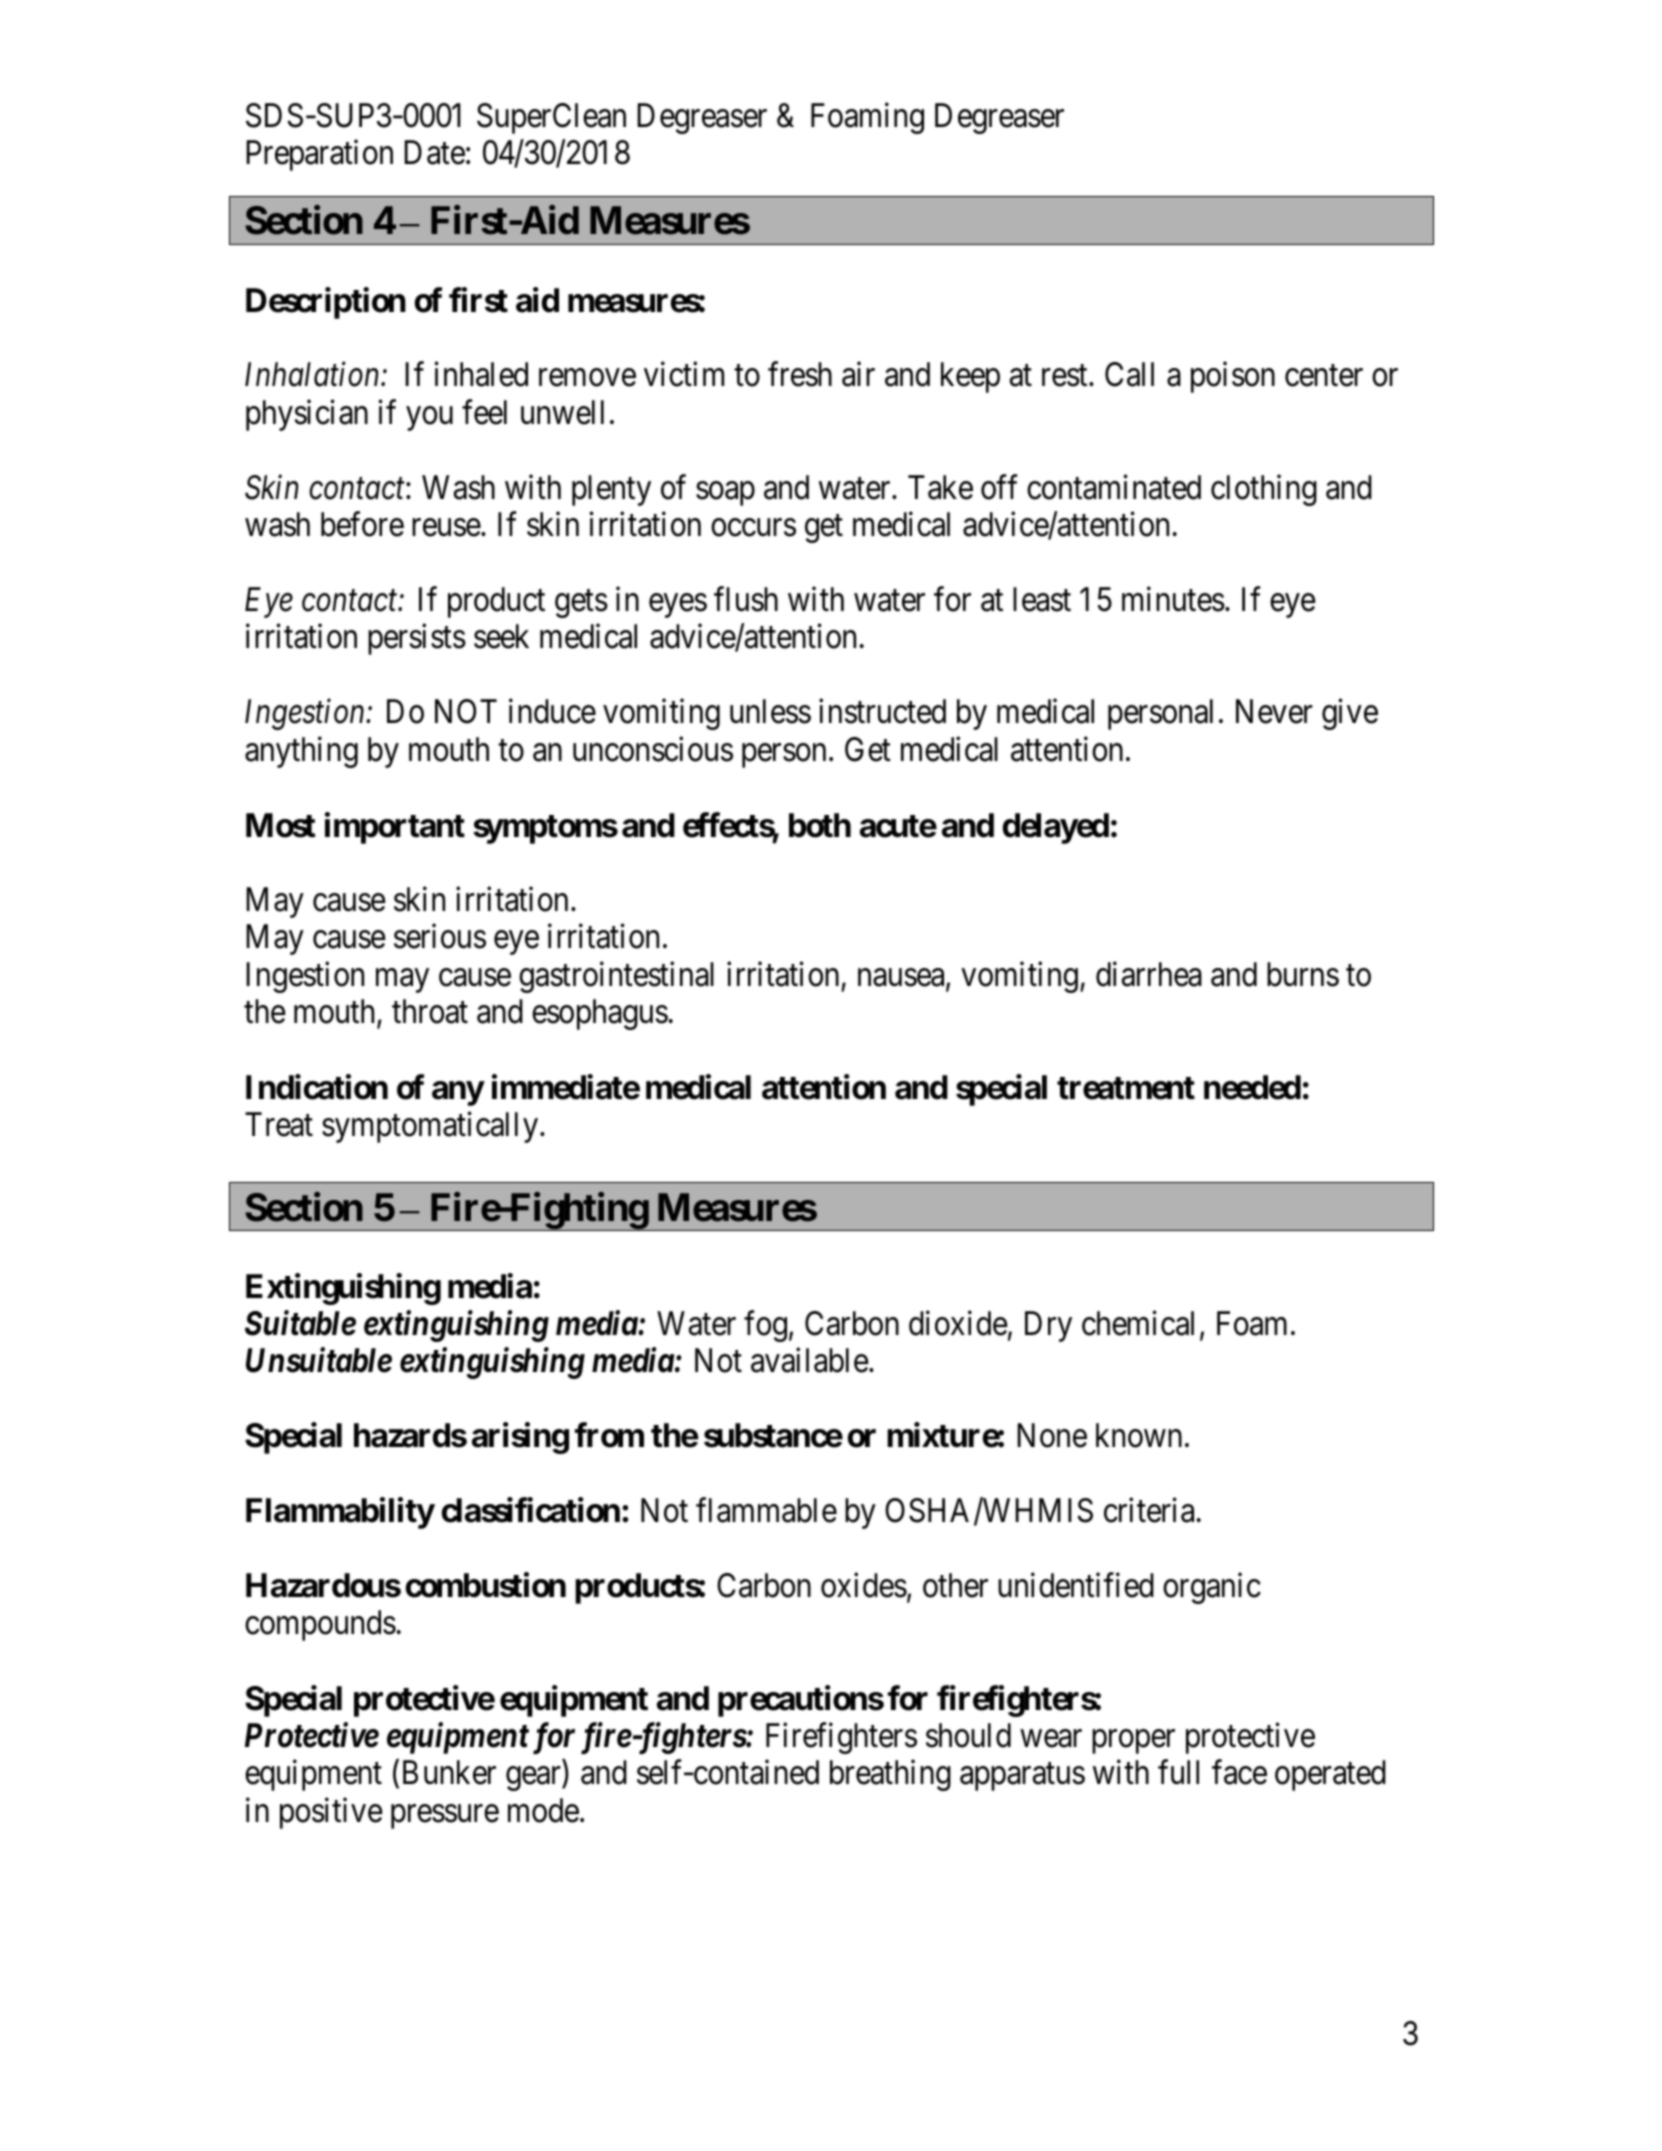 Image resolution: width=1662 pixels, height=2151 pixels. Describe the element at coordinates (449, 1772) in the page. I see `Bunker` at that location.
